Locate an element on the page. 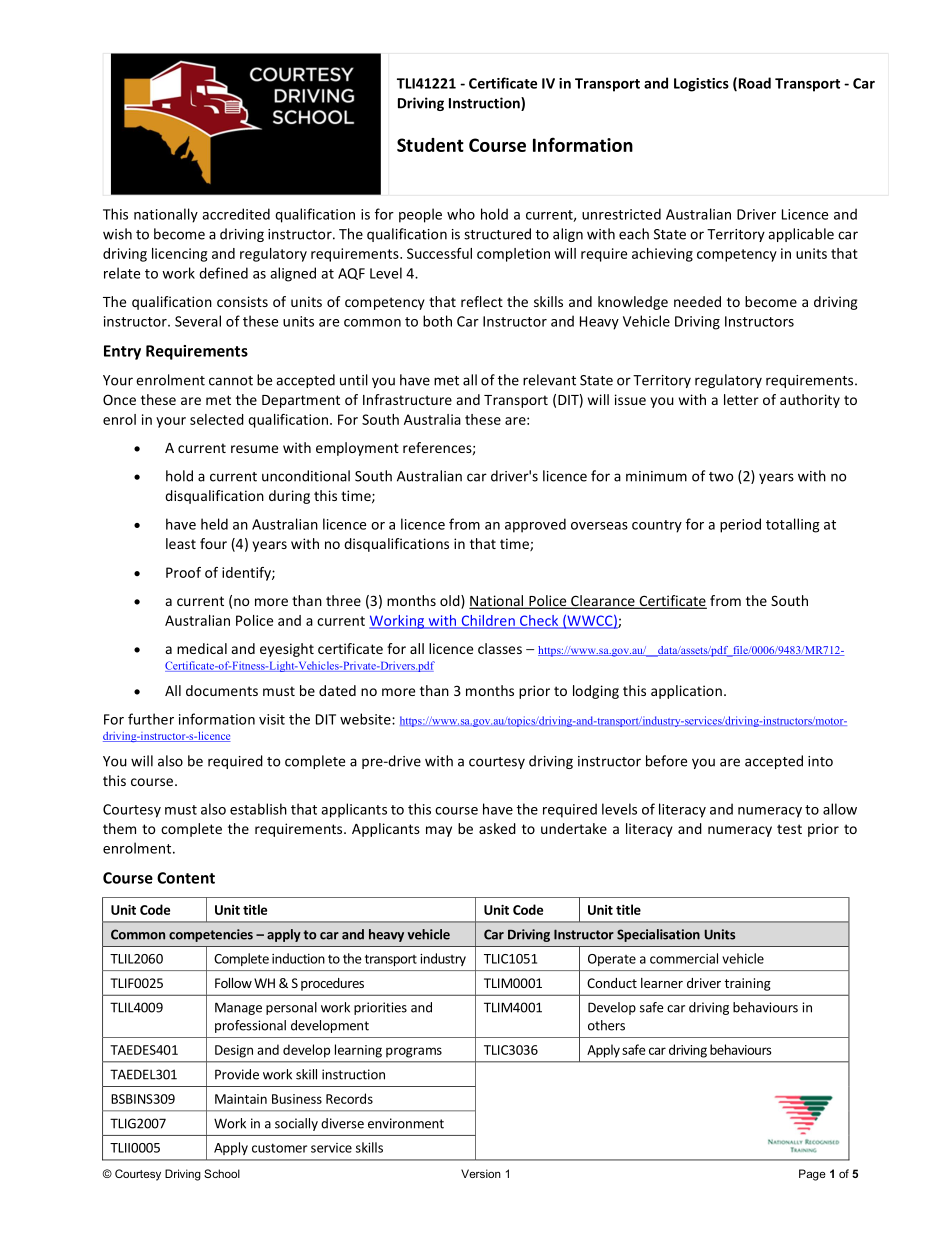 The height and width of the page is (1233, 952). accredited is located at coordinates (236, 214).
